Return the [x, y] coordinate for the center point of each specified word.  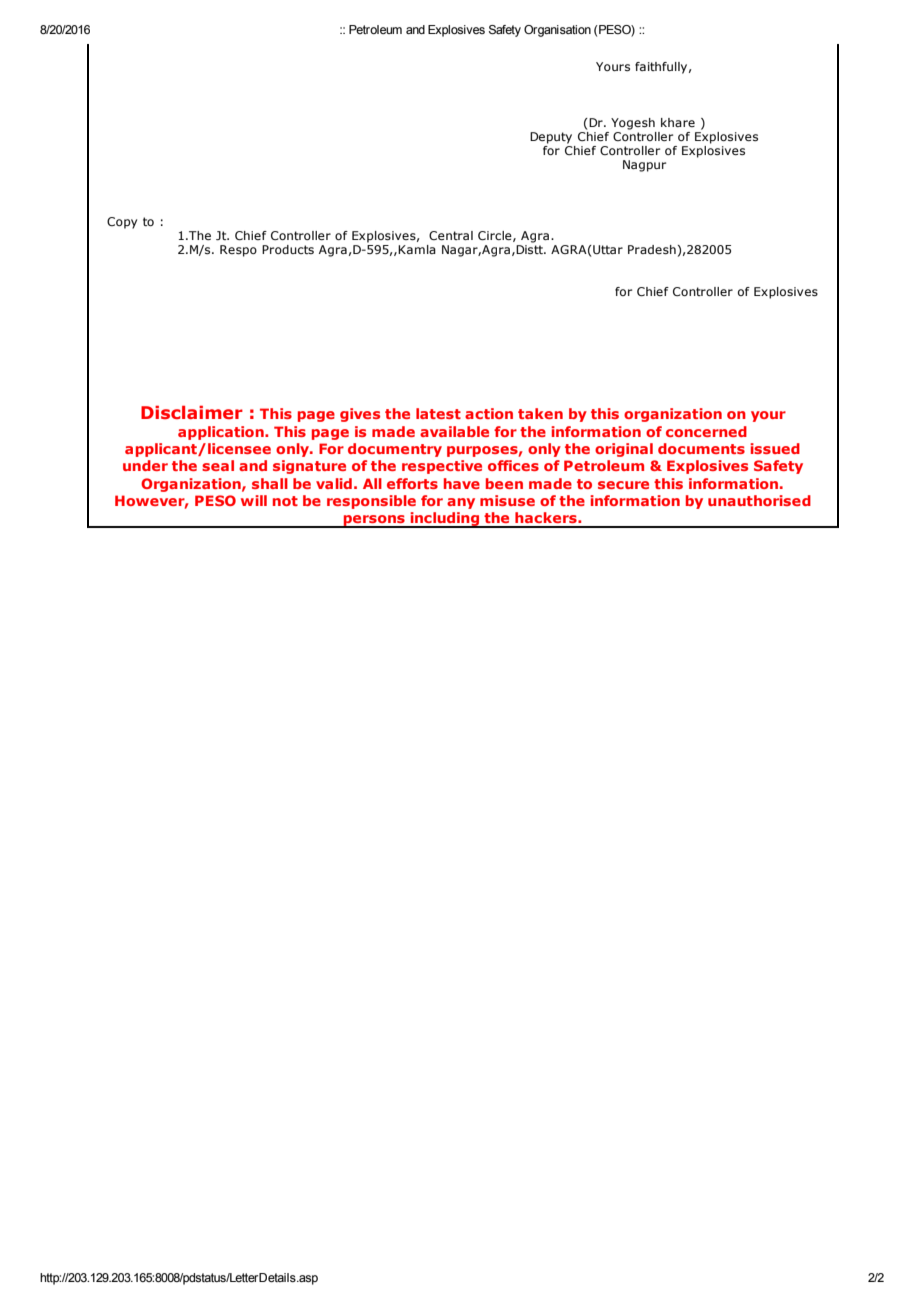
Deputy [551, 138]
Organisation [557, 31]
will [254, 500]
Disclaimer [192, 412]
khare [678, 122]
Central [451, 235]
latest [438, 413]
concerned [706, 431]
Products [288, 249]
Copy [122, 223]
